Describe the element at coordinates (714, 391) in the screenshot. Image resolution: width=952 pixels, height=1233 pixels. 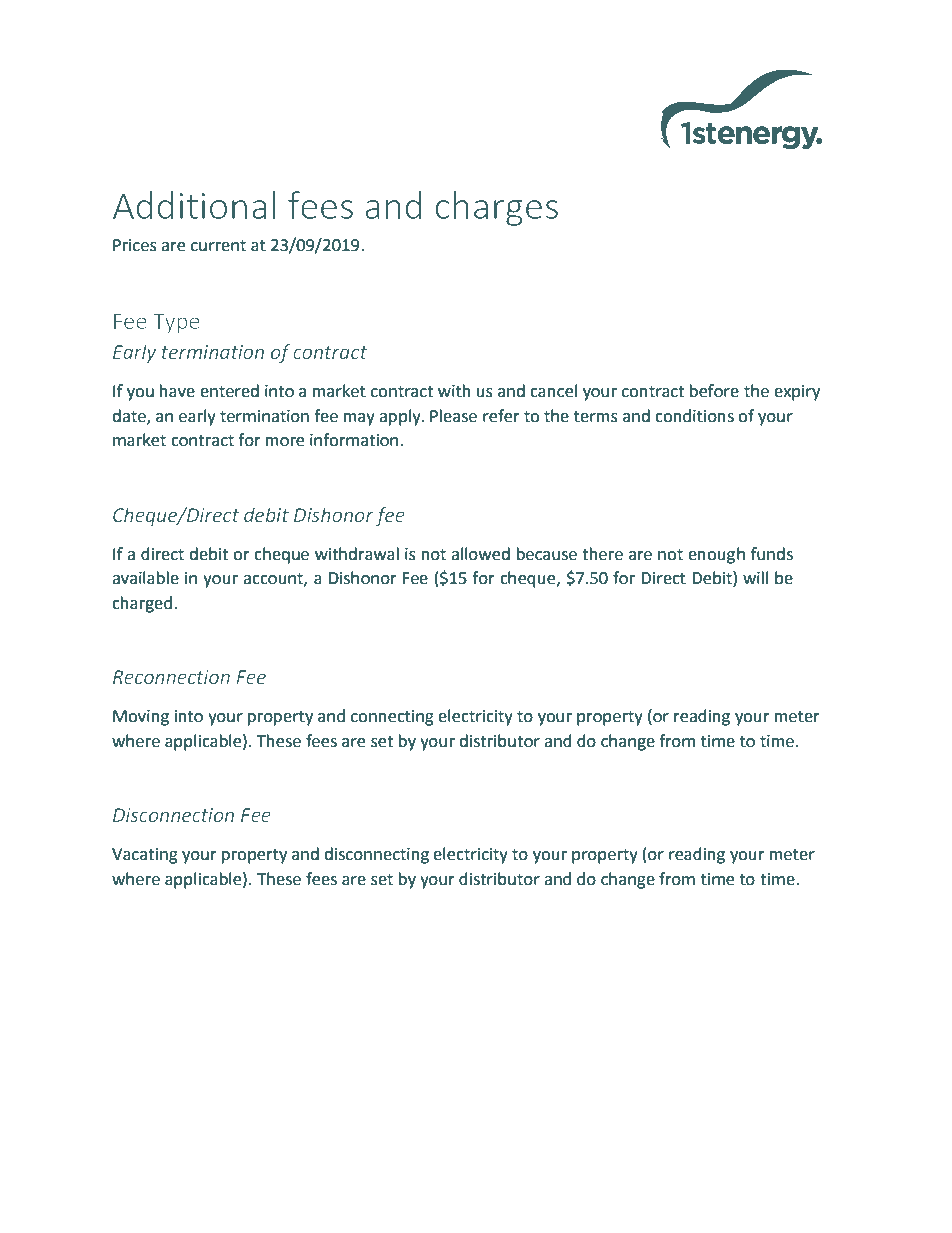
I see `before` at that location.
